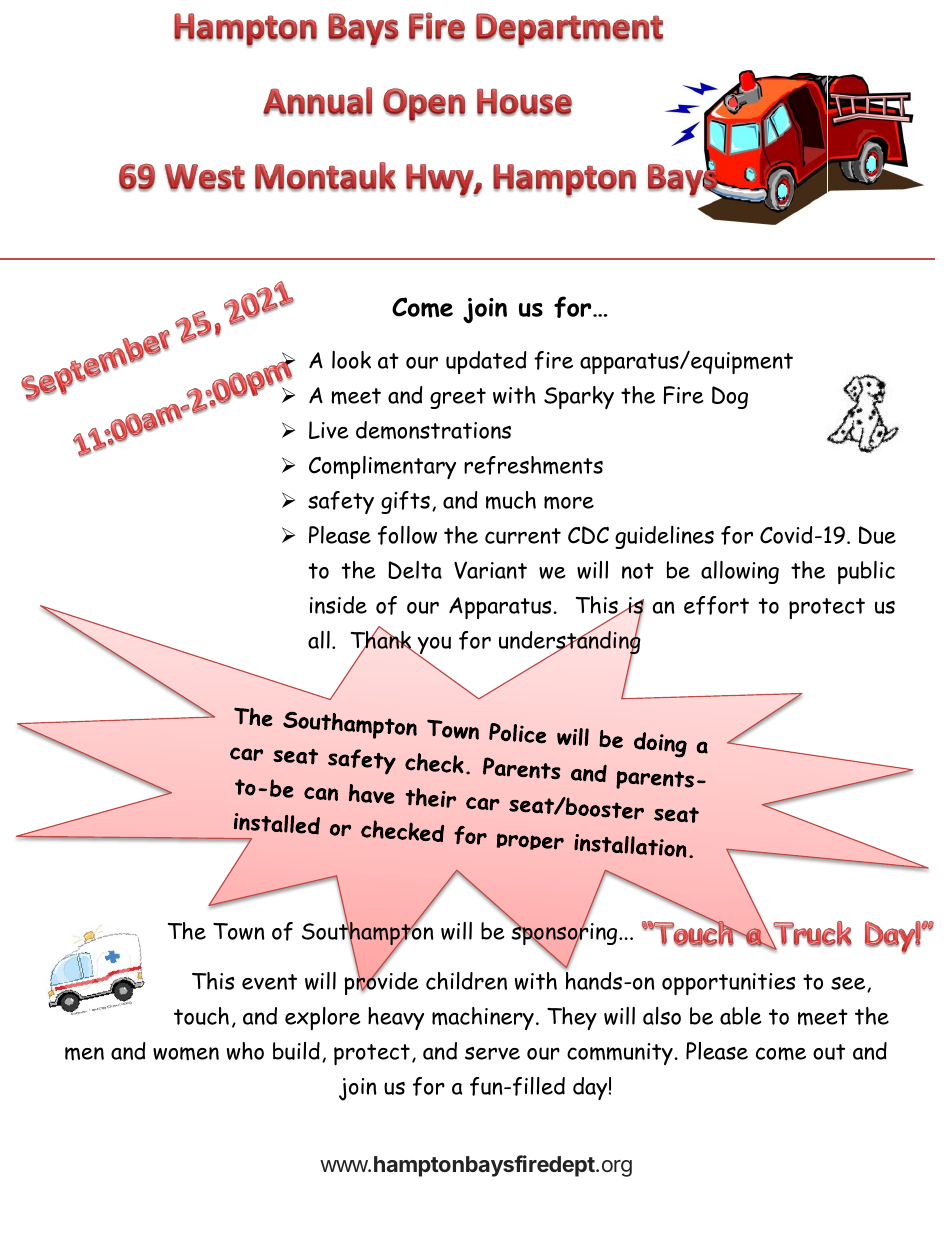 This image has height=1233, width=952. Describe the element at coordinates (741, 1016) in the image. I see `able` at that location.
